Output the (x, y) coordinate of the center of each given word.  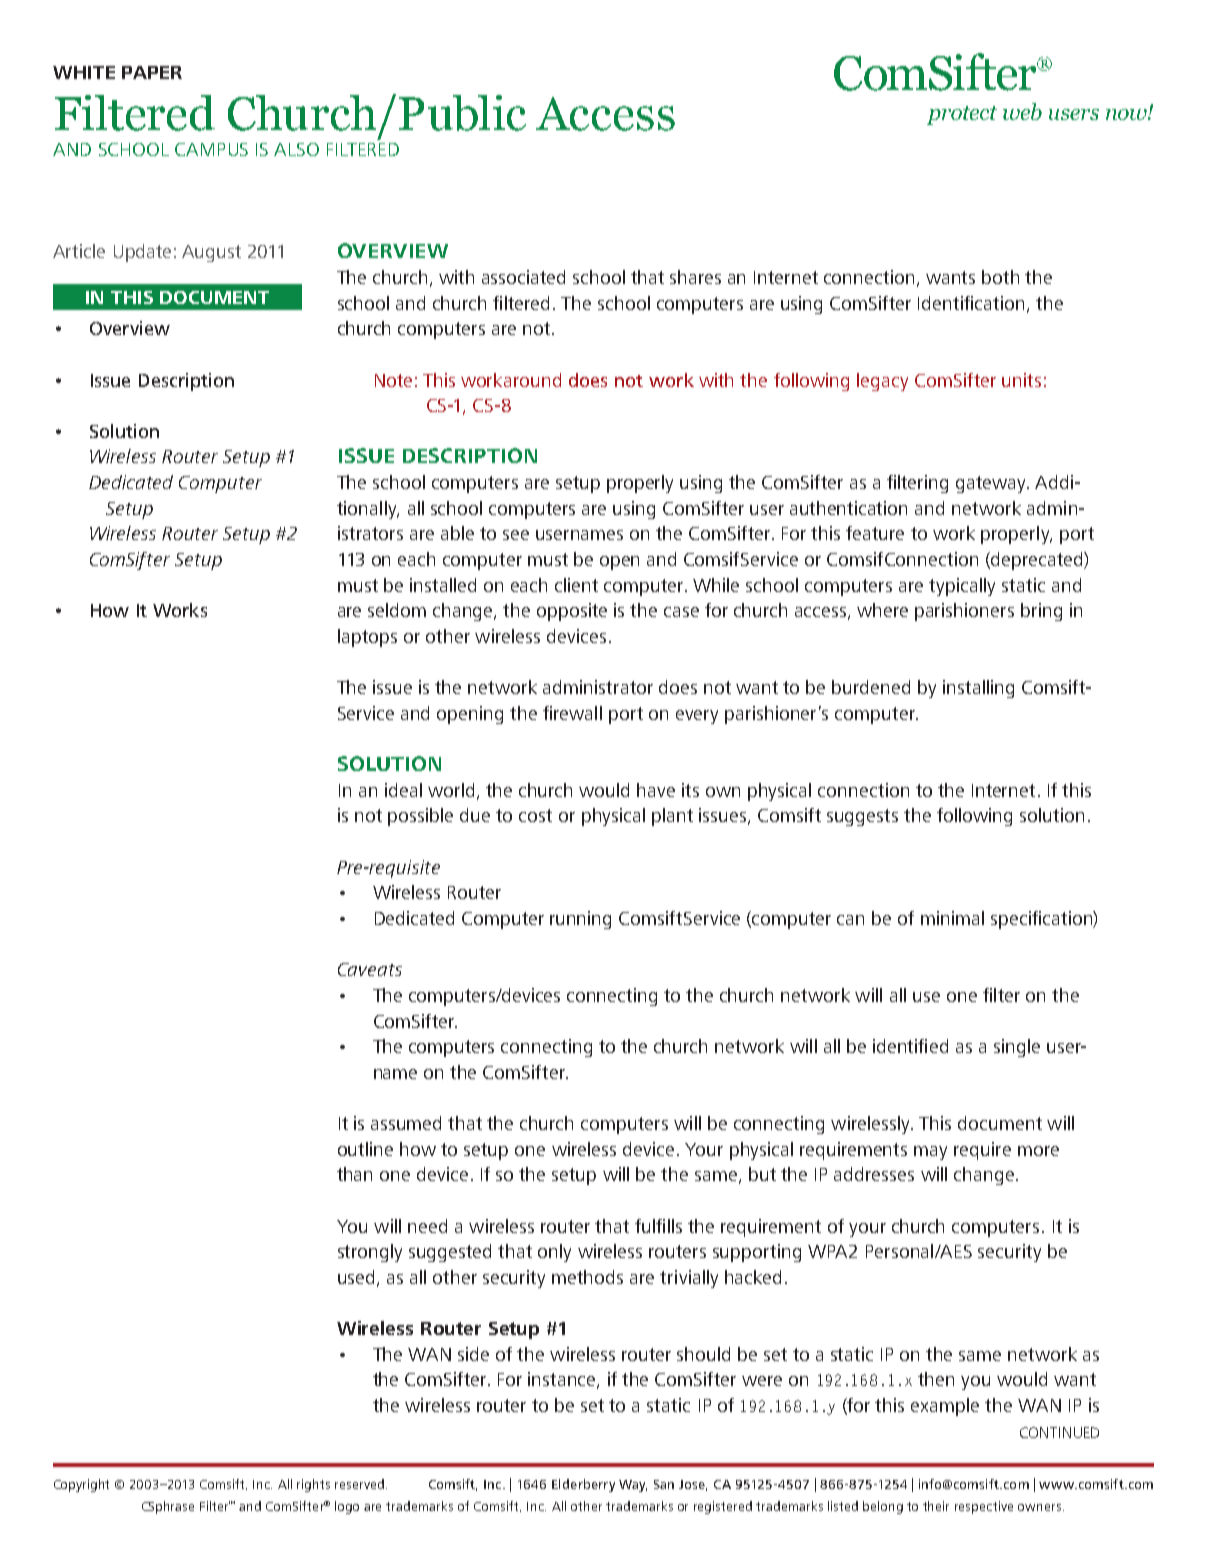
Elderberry (583, 1485)
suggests (862, 817)
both (1000, 277)
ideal (403, 790)
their (936, 1506)
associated (523, 277)
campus (211, 149)
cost (535, 815)
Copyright (81, 1485)
